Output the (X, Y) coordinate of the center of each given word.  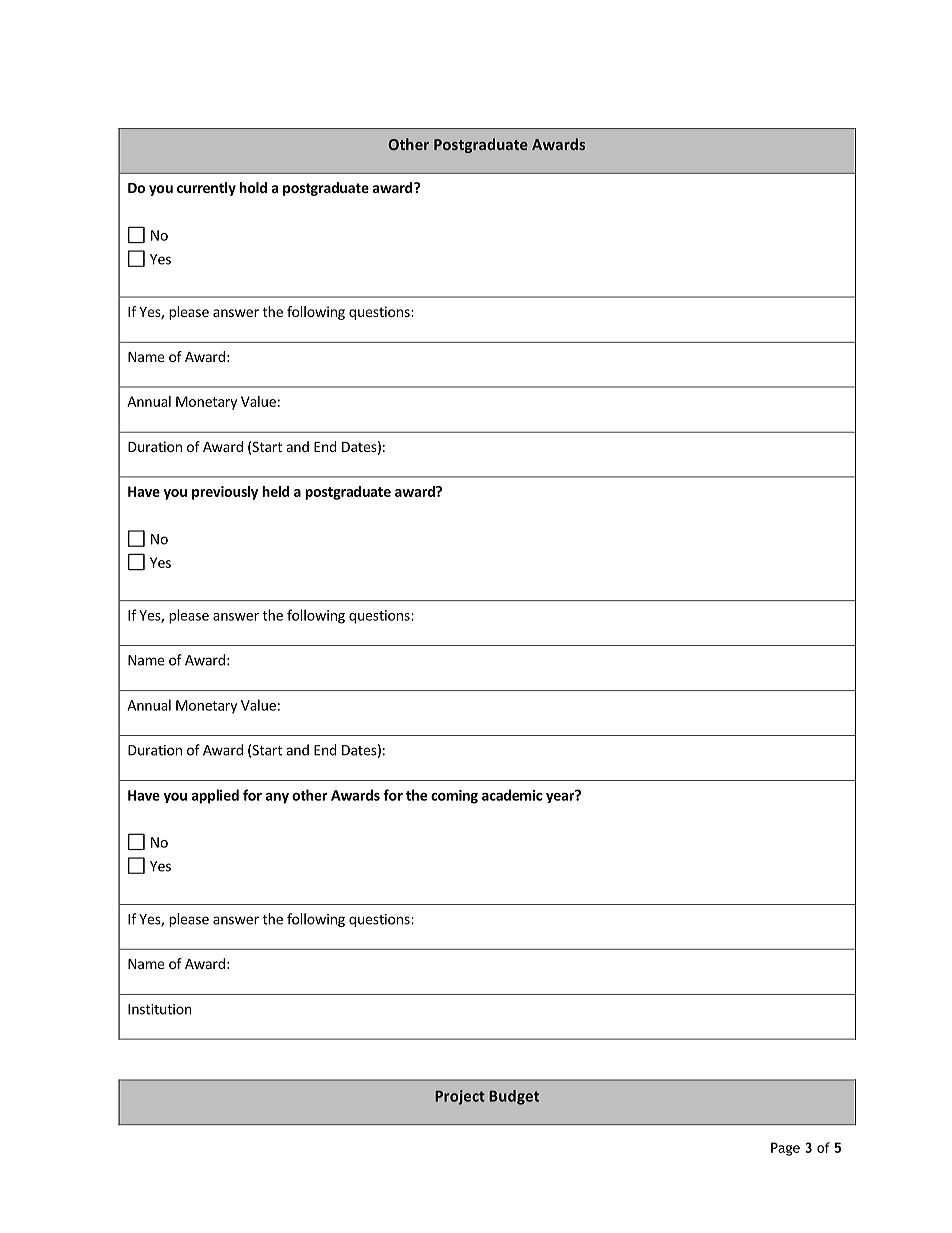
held (275, 491)
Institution (160, 1009)
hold (253, 187)
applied (215, 796)
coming (454, 797)
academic (512, 795)
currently (206, 189)
